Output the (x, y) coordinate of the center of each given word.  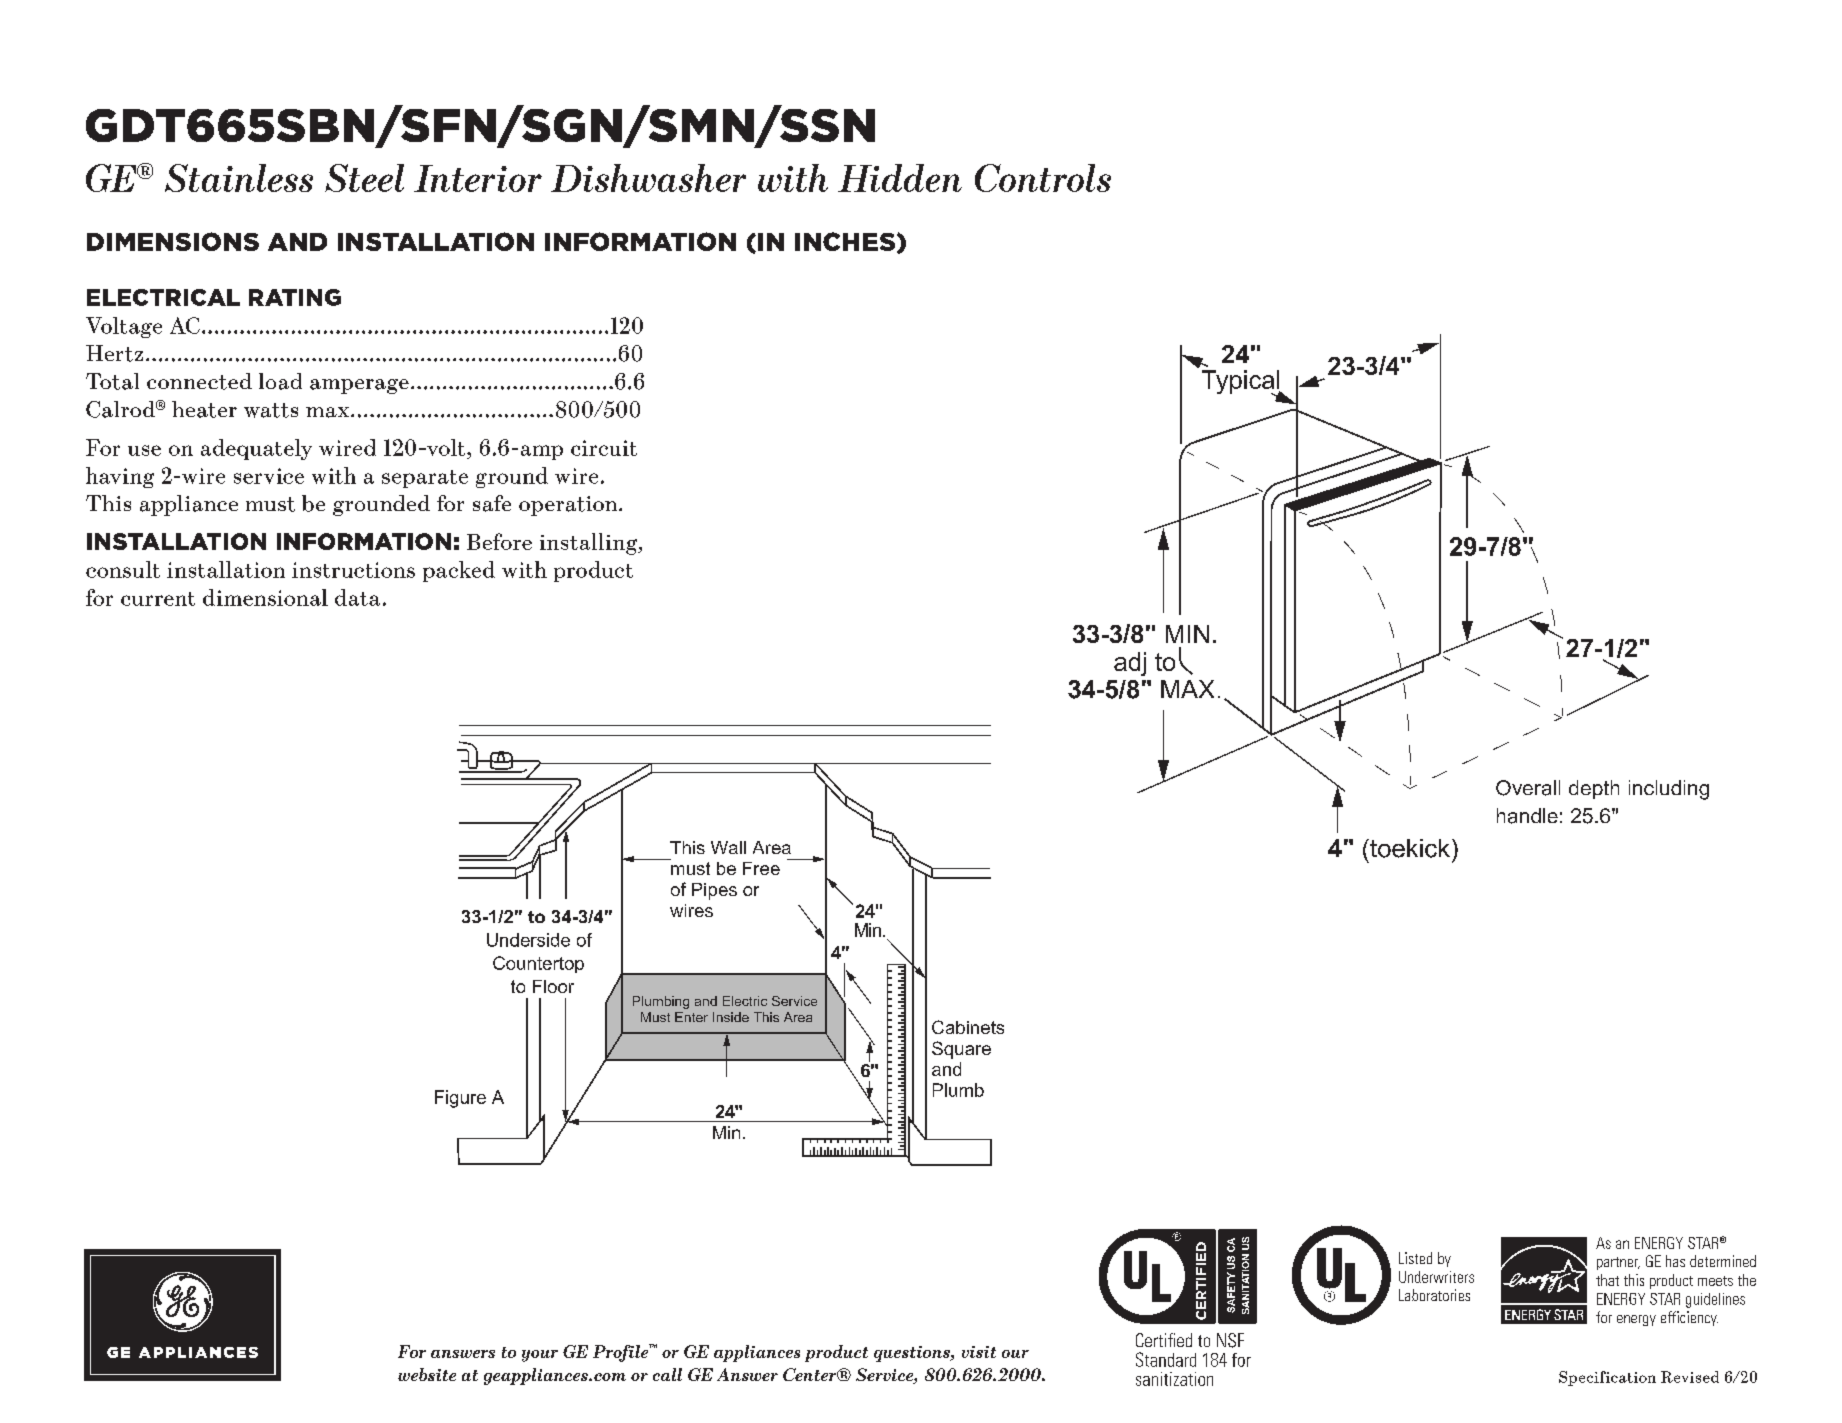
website (427, 1374)
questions (913, 1354)
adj (1130, 664)
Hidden (900, 178)
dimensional (265, 597)
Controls (1043, 178)
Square (961, 1050)
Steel (364, 178)
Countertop (538, 964)
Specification (1607, 1378)
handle (1527, 816)
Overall (1528, 788)
